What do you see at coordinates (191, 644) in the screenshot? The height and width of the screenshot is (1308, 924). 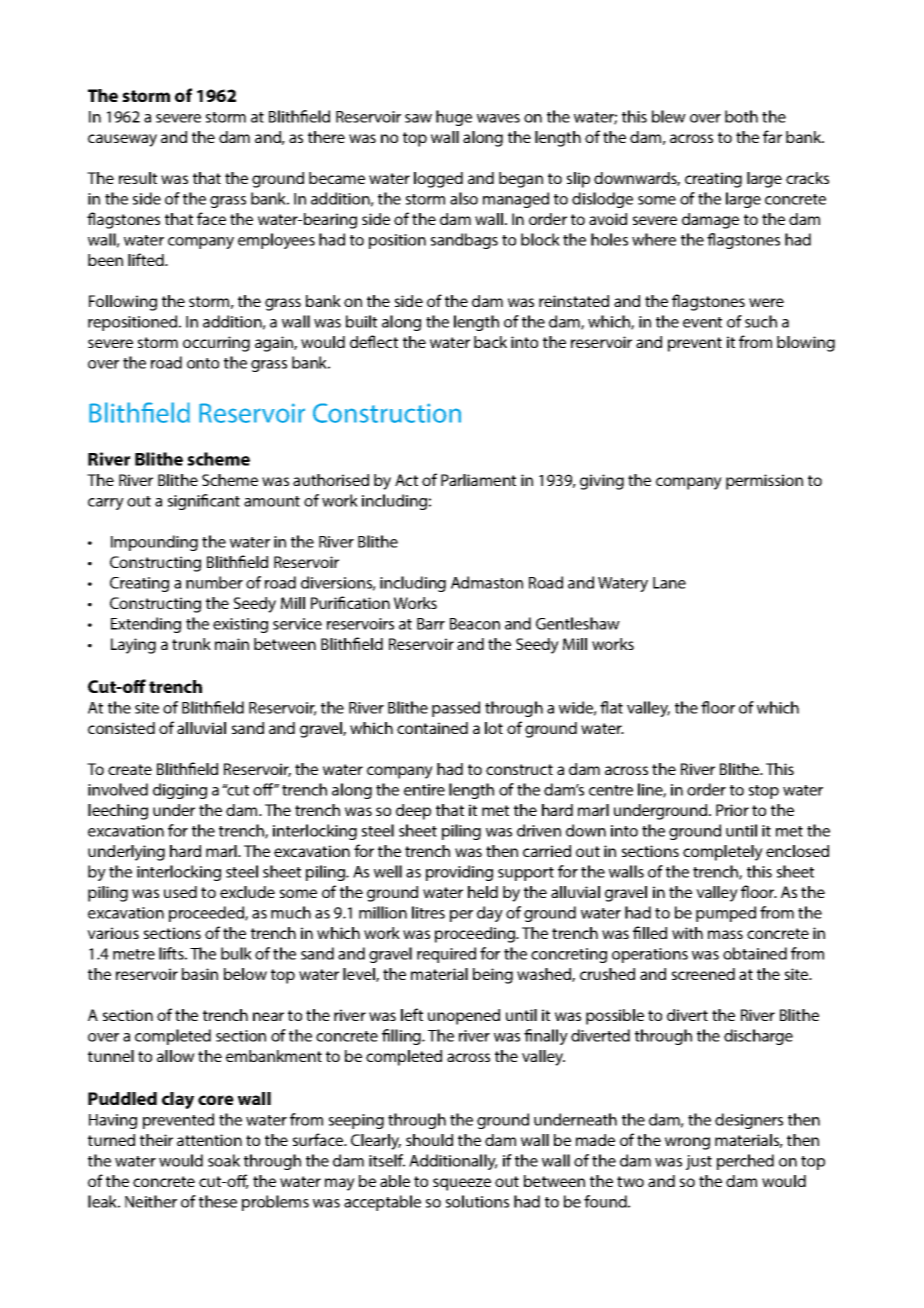 I see `trunk` at bounding box center [191, 644].
